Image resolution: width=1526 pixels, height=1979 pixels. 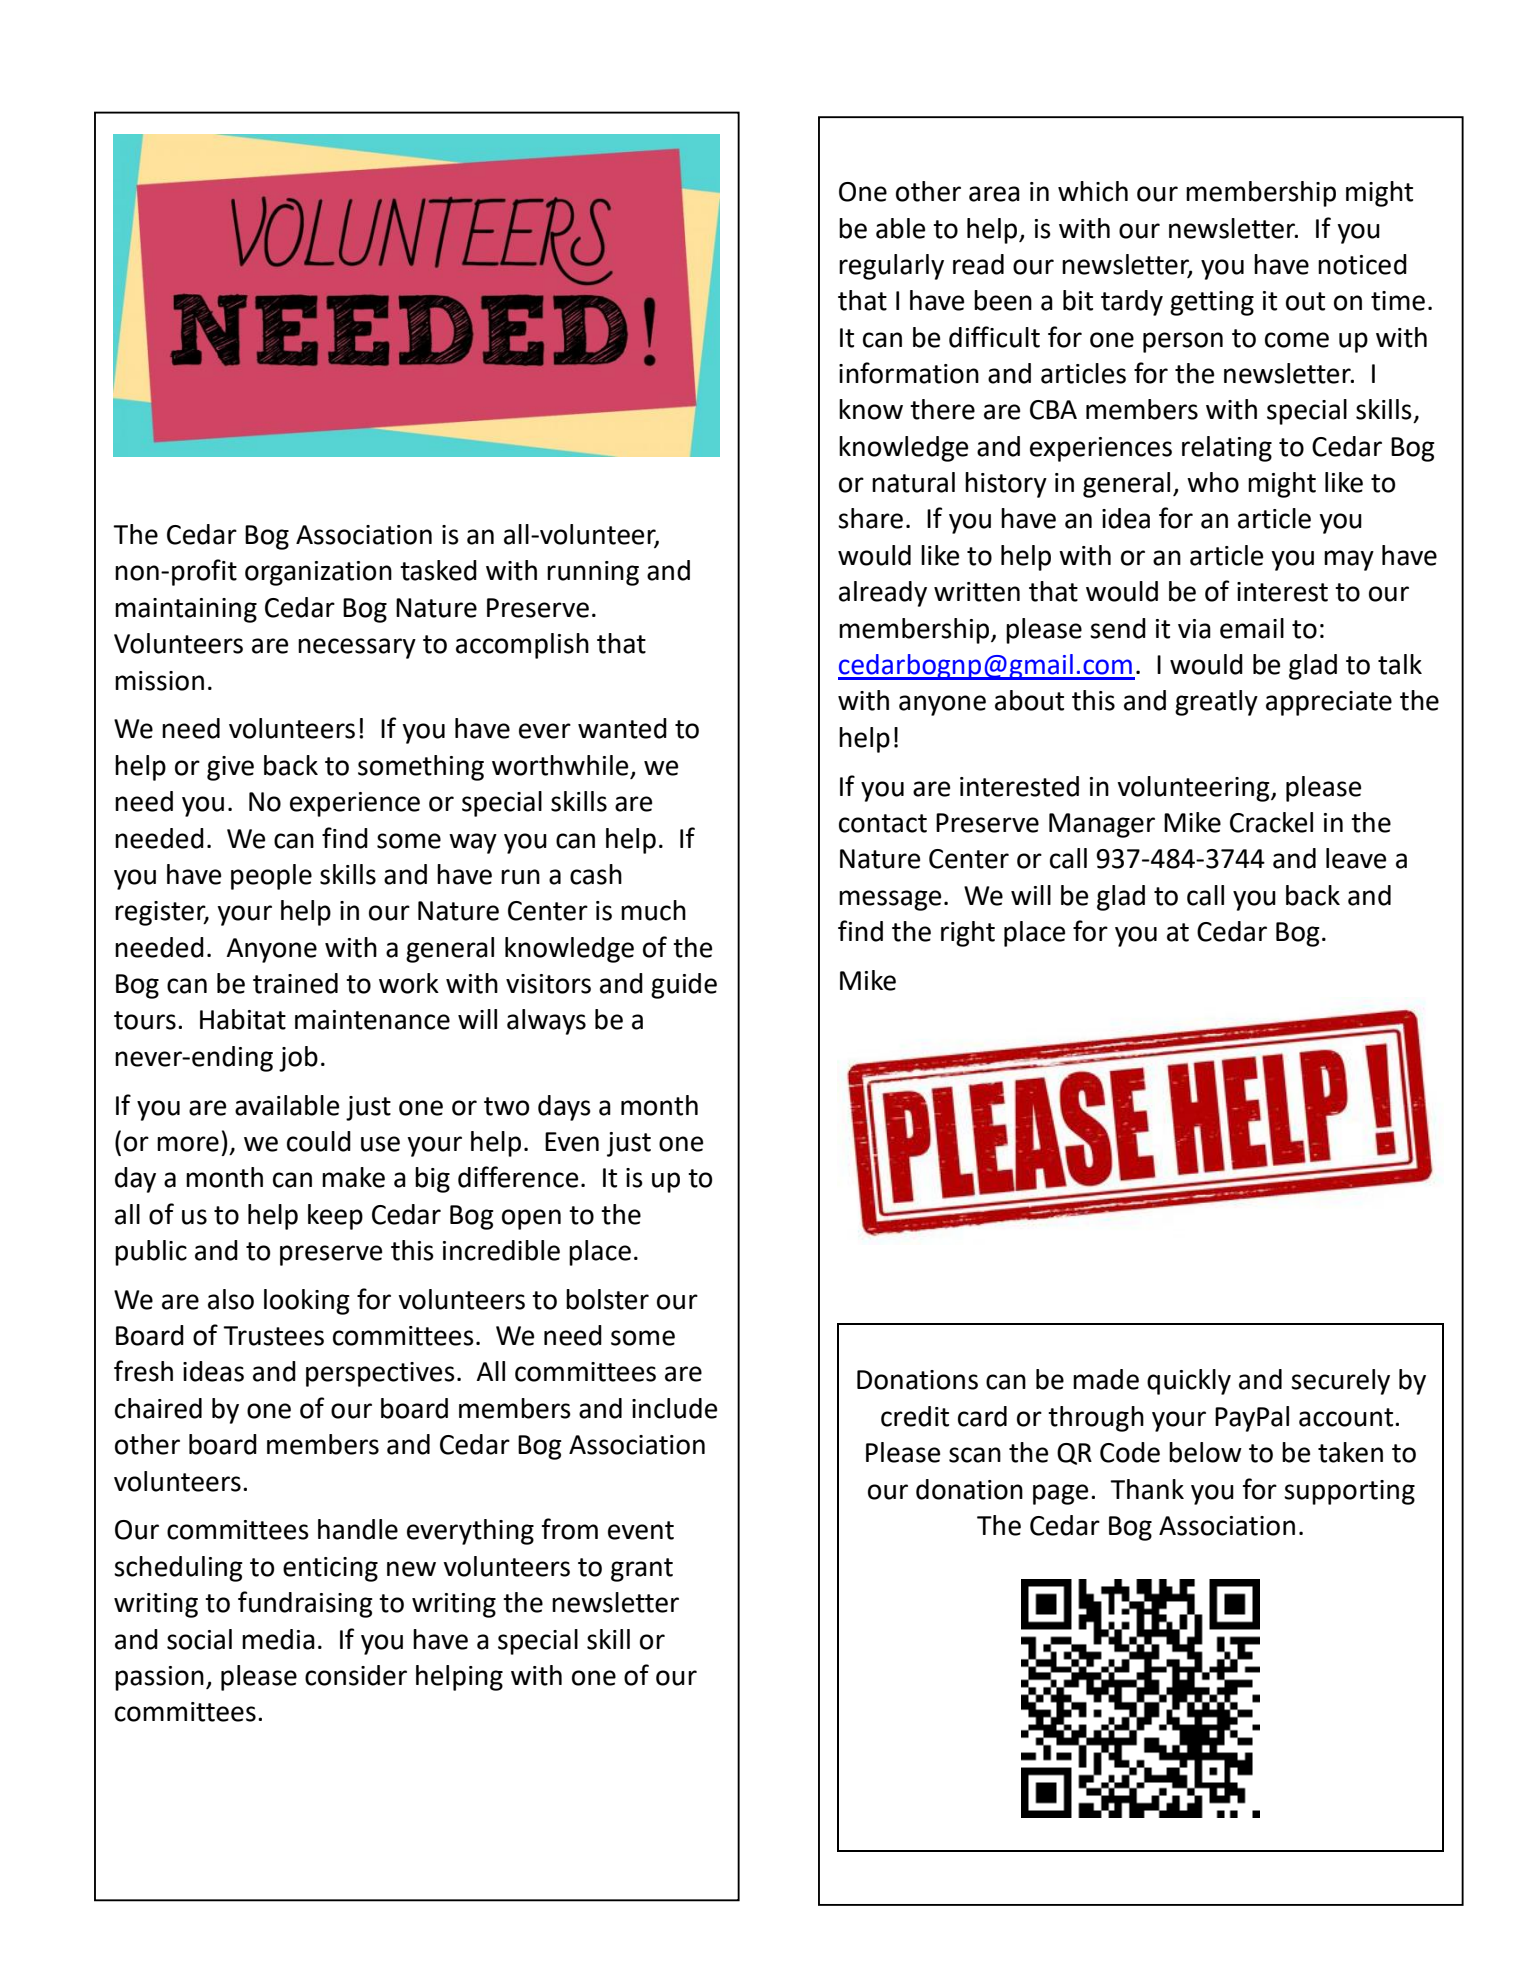 What do you see at coordinates (891, 267) in the image?
I see `regularly` at bounding box center [891, 267].
